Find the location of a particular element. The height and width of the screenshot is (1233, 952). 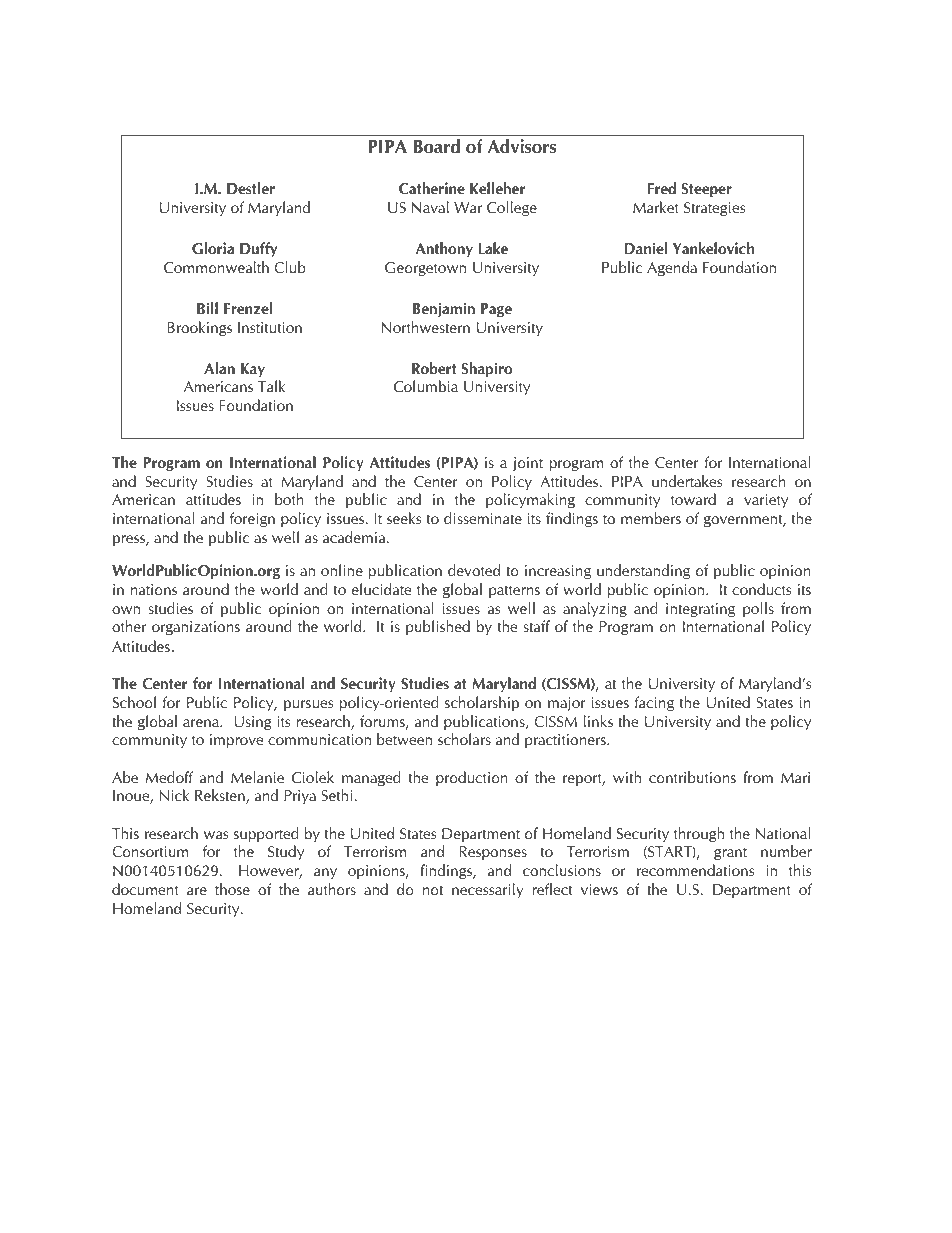

those is located at coordinates (232, 889).
